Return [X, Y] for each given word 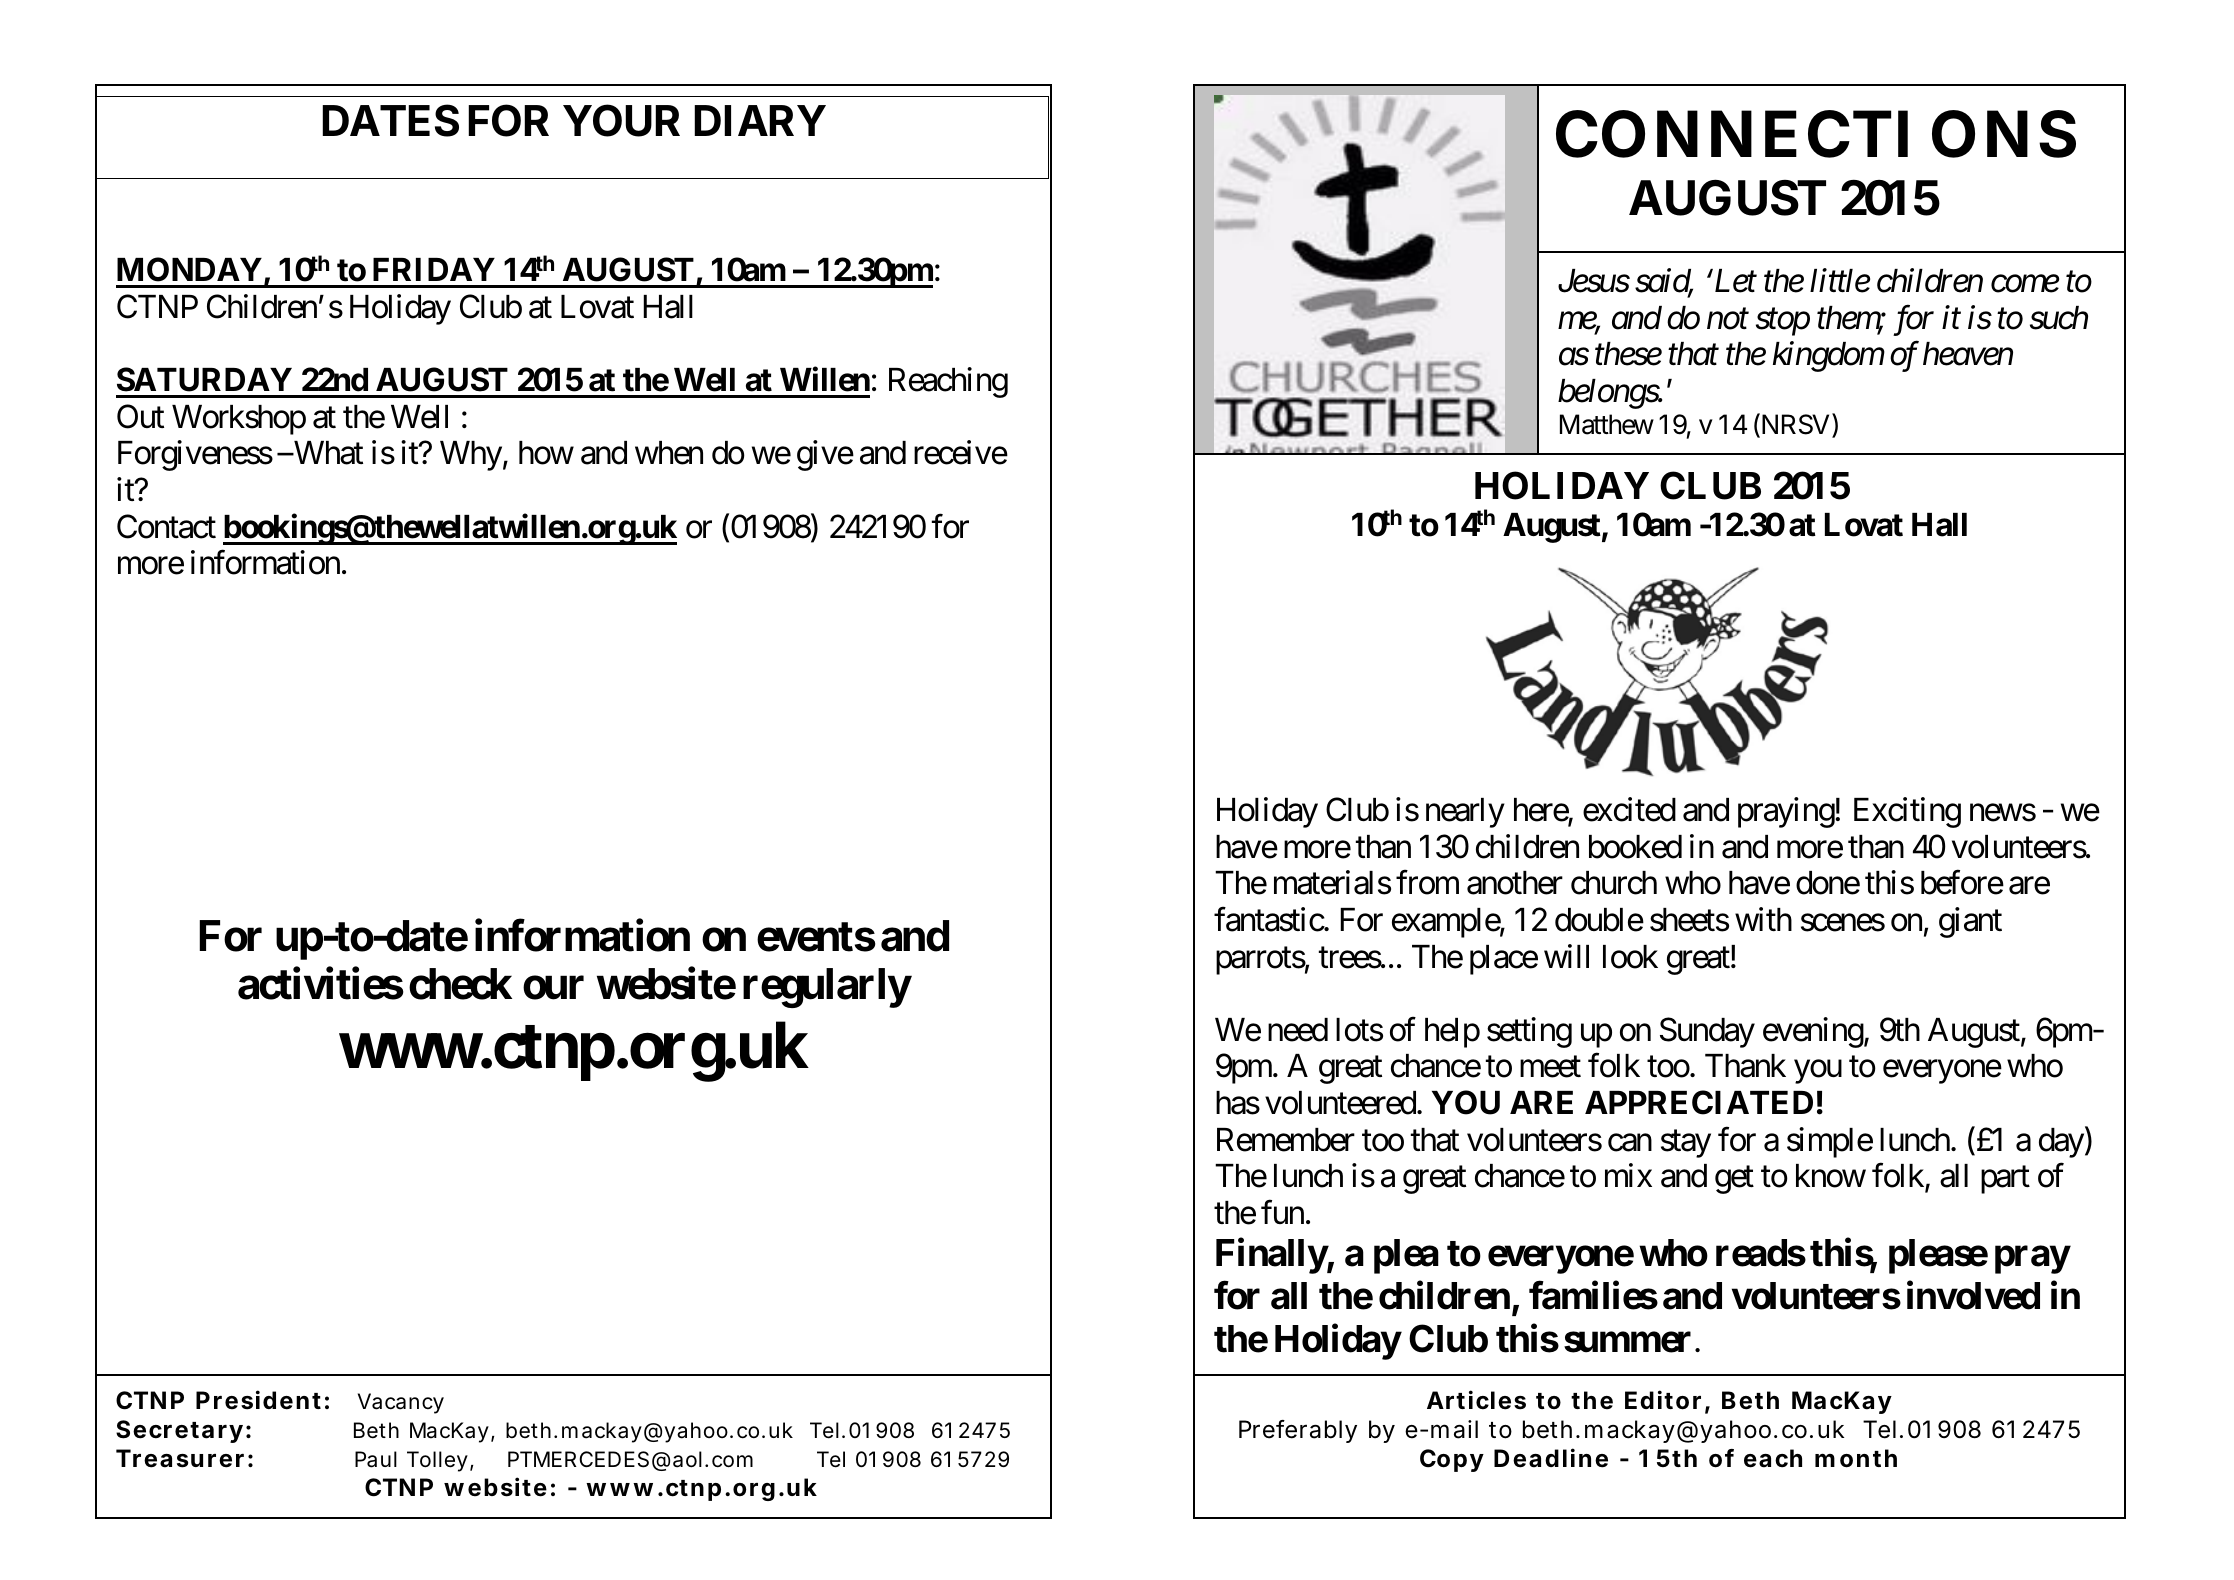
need [1298, 1030]
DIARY [760, 120]
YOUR [621, 121]
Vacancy [401, 1403]
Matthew [1607, 424]
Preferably [1298, 1431]
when [669, 453]
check [460, 984]
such [2059, 318]
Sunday [1707, 1032]
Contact [166, 526]
